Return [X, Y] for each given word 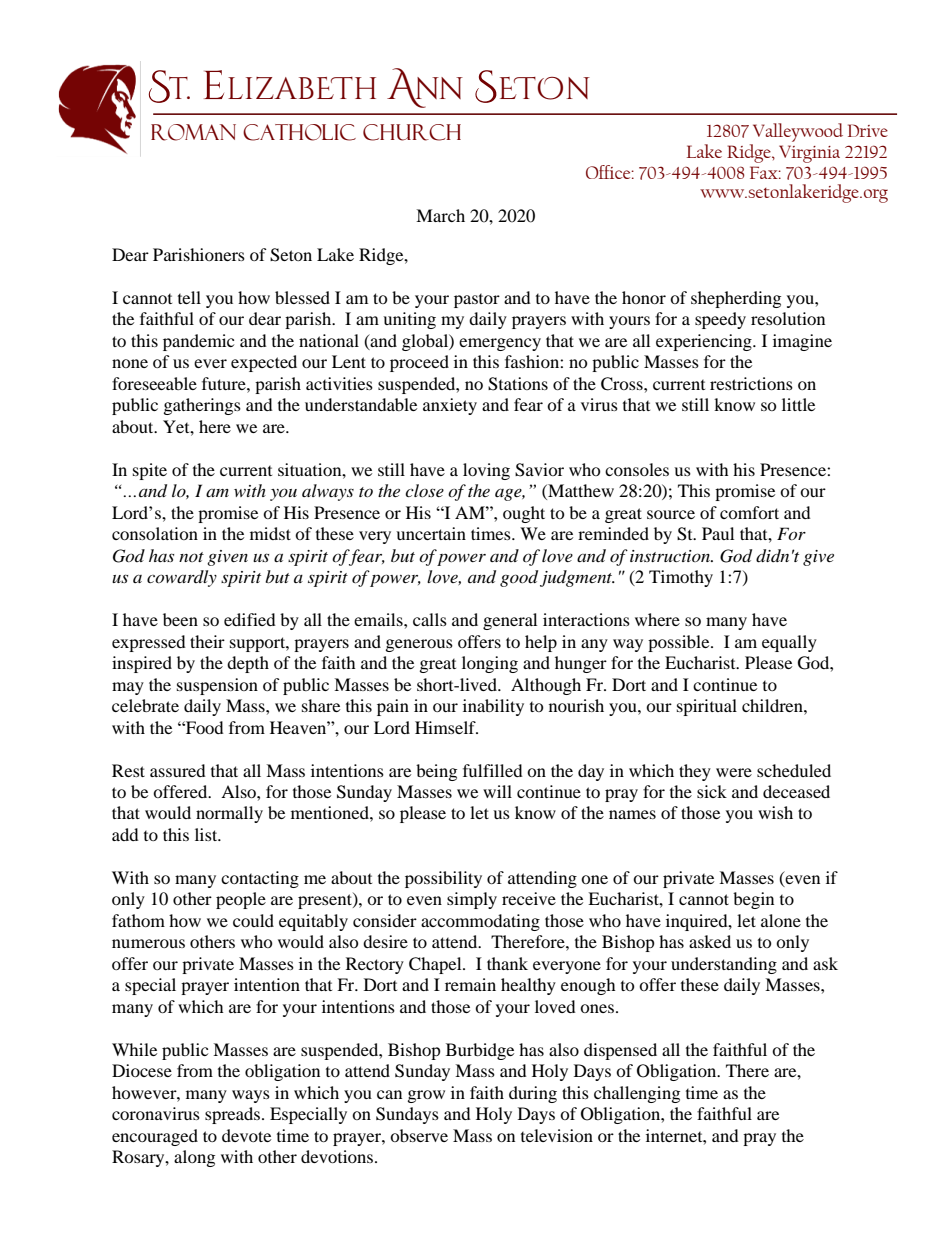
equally [789, 643]
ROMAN [193, 132]
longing [490, 664]
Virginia [809, 154]
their [207, 641]
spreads [234, 1115]
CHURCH [412, 132]
